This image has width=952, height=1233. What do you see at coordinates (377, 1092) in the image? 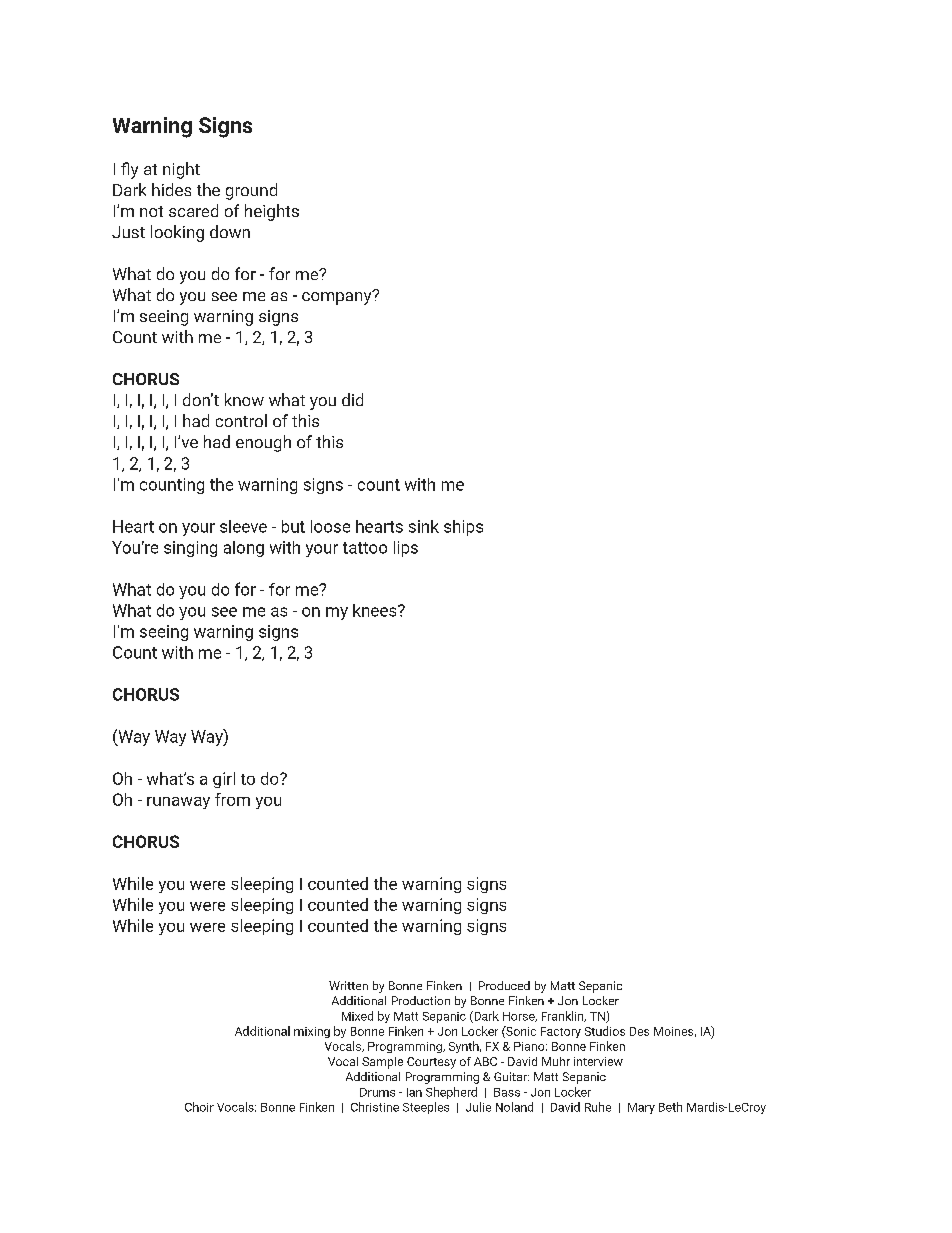
I see `Drums` at bounding box center [377, 1092].
